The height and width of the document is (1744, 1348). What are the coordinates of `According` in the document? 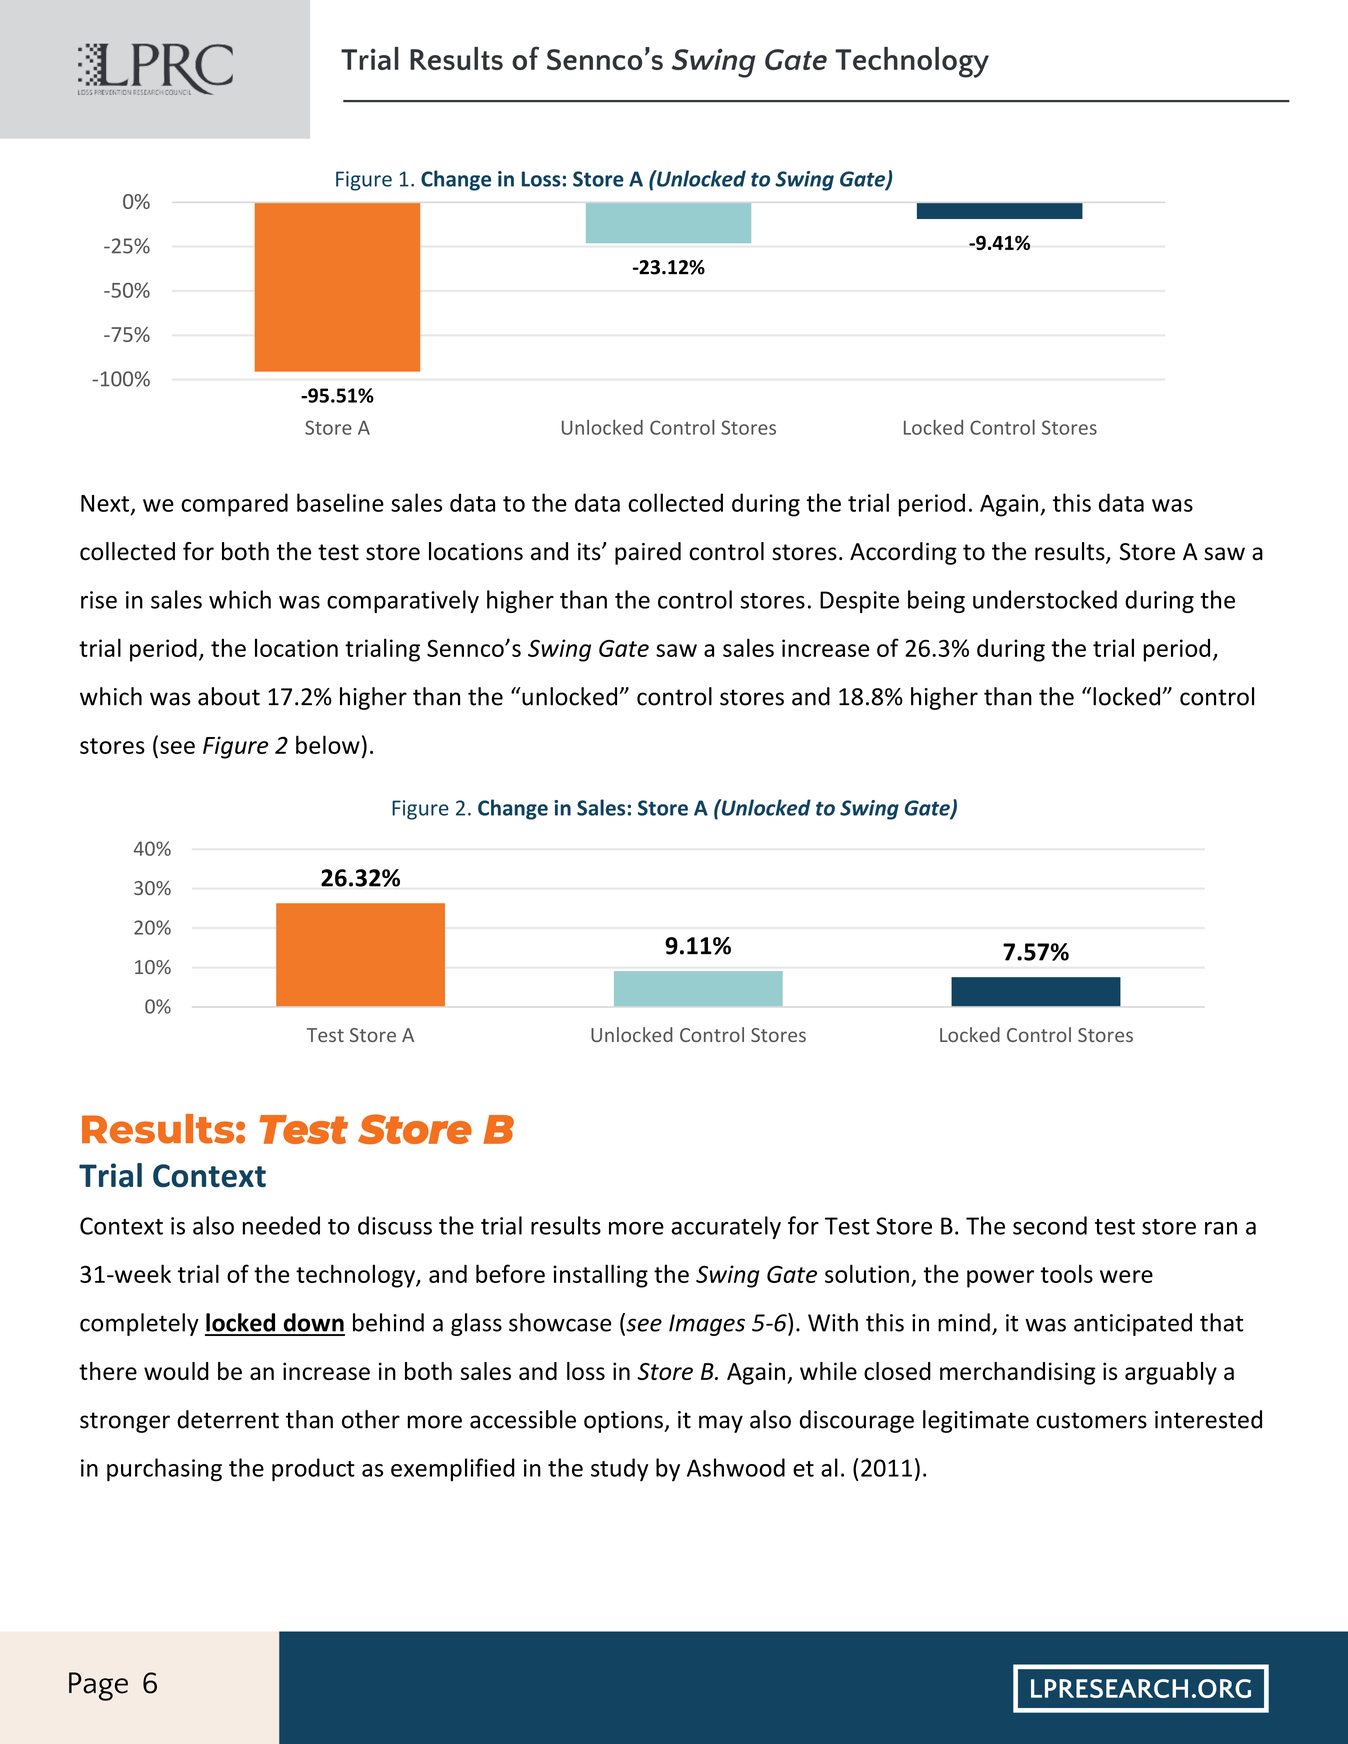 It's located at (903, 553).
